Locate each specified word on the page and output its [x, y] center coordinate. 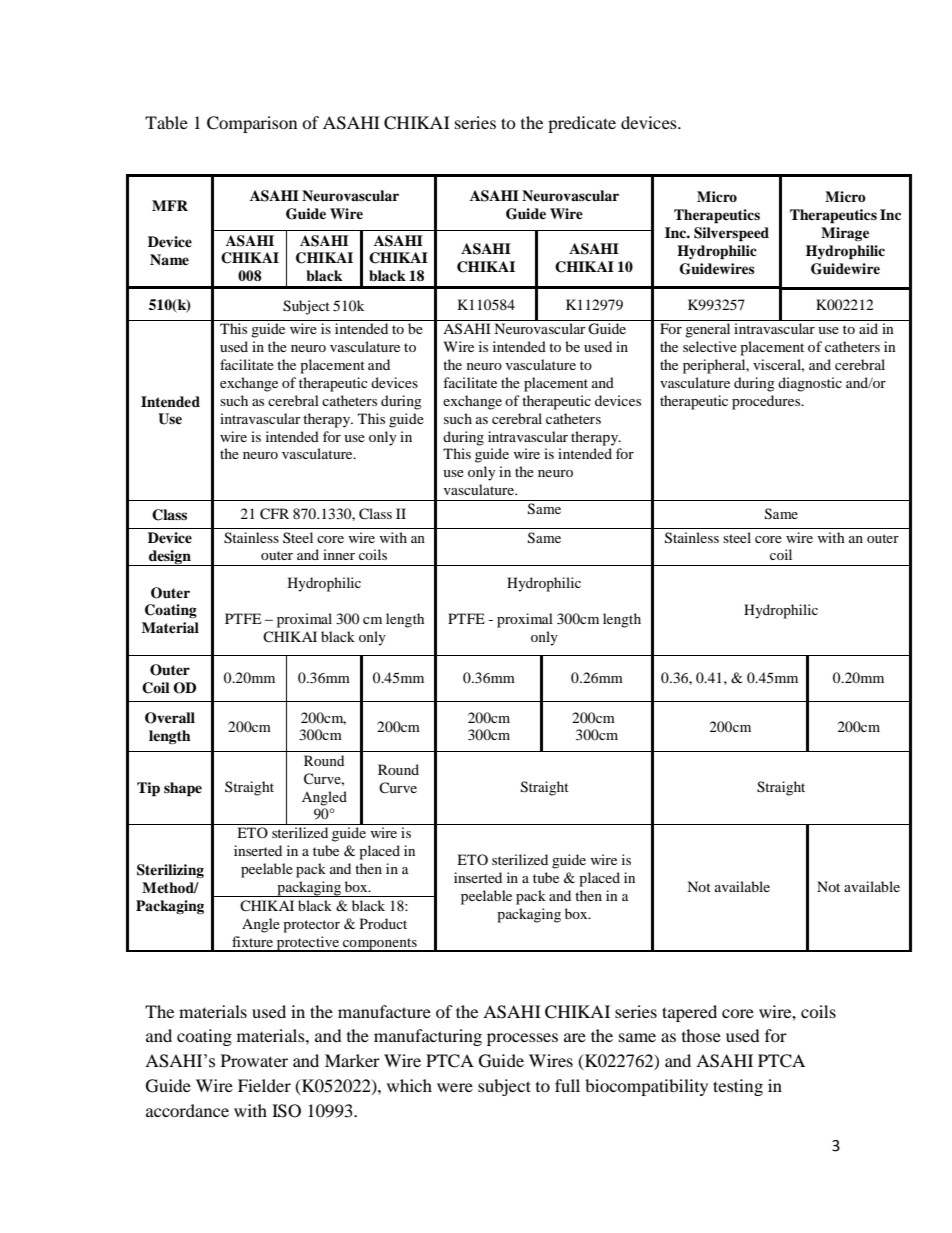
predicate [582, 124]
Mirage [845, 234]
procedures [767, 402]
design [170, 558]
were [455, 1087]
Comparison [252, 124]
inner [339, 554]
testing [738, 1087]
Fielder [264, 1085]
